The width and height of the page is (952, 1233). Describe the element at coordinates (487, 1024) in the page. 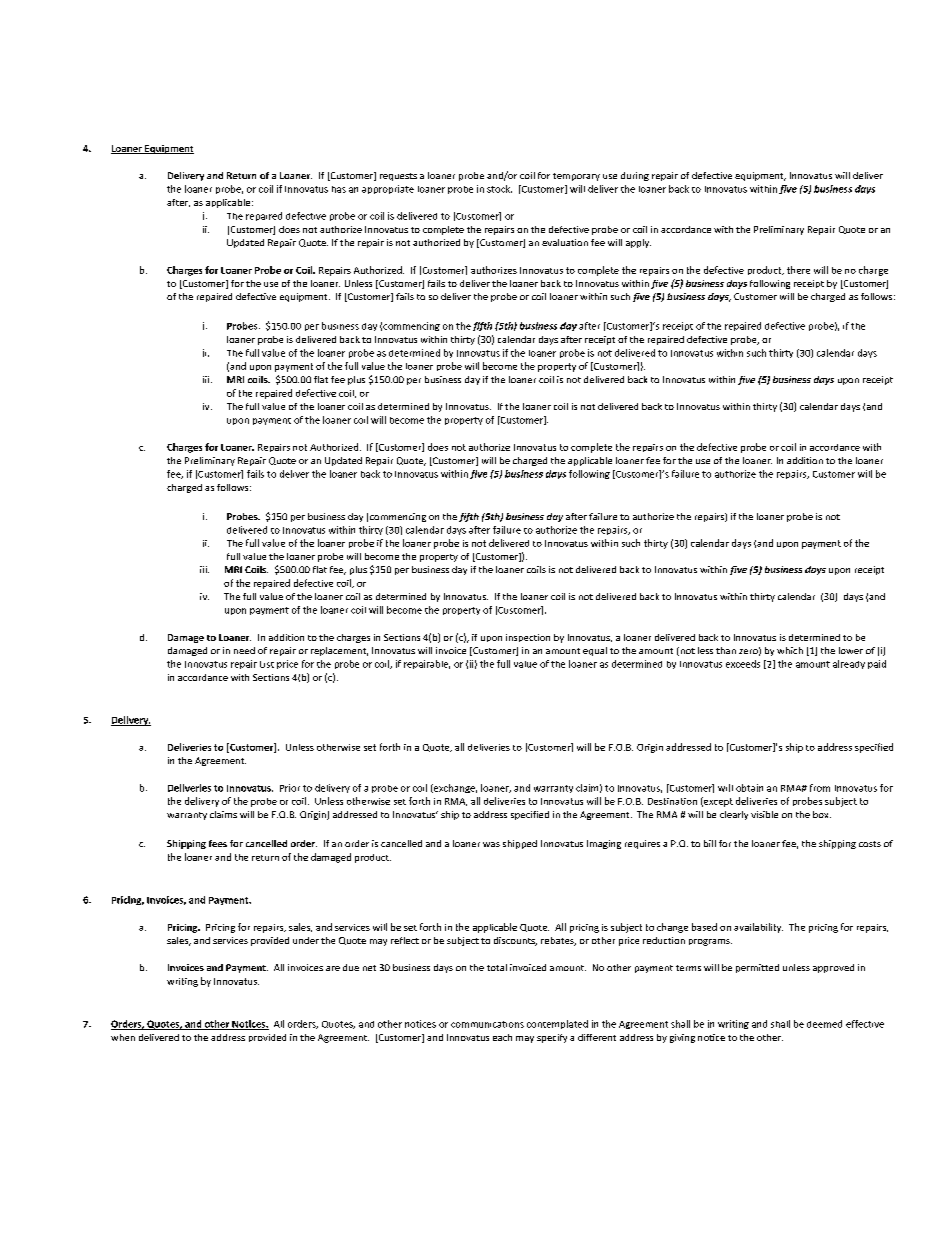

I see `communications` at that location.
